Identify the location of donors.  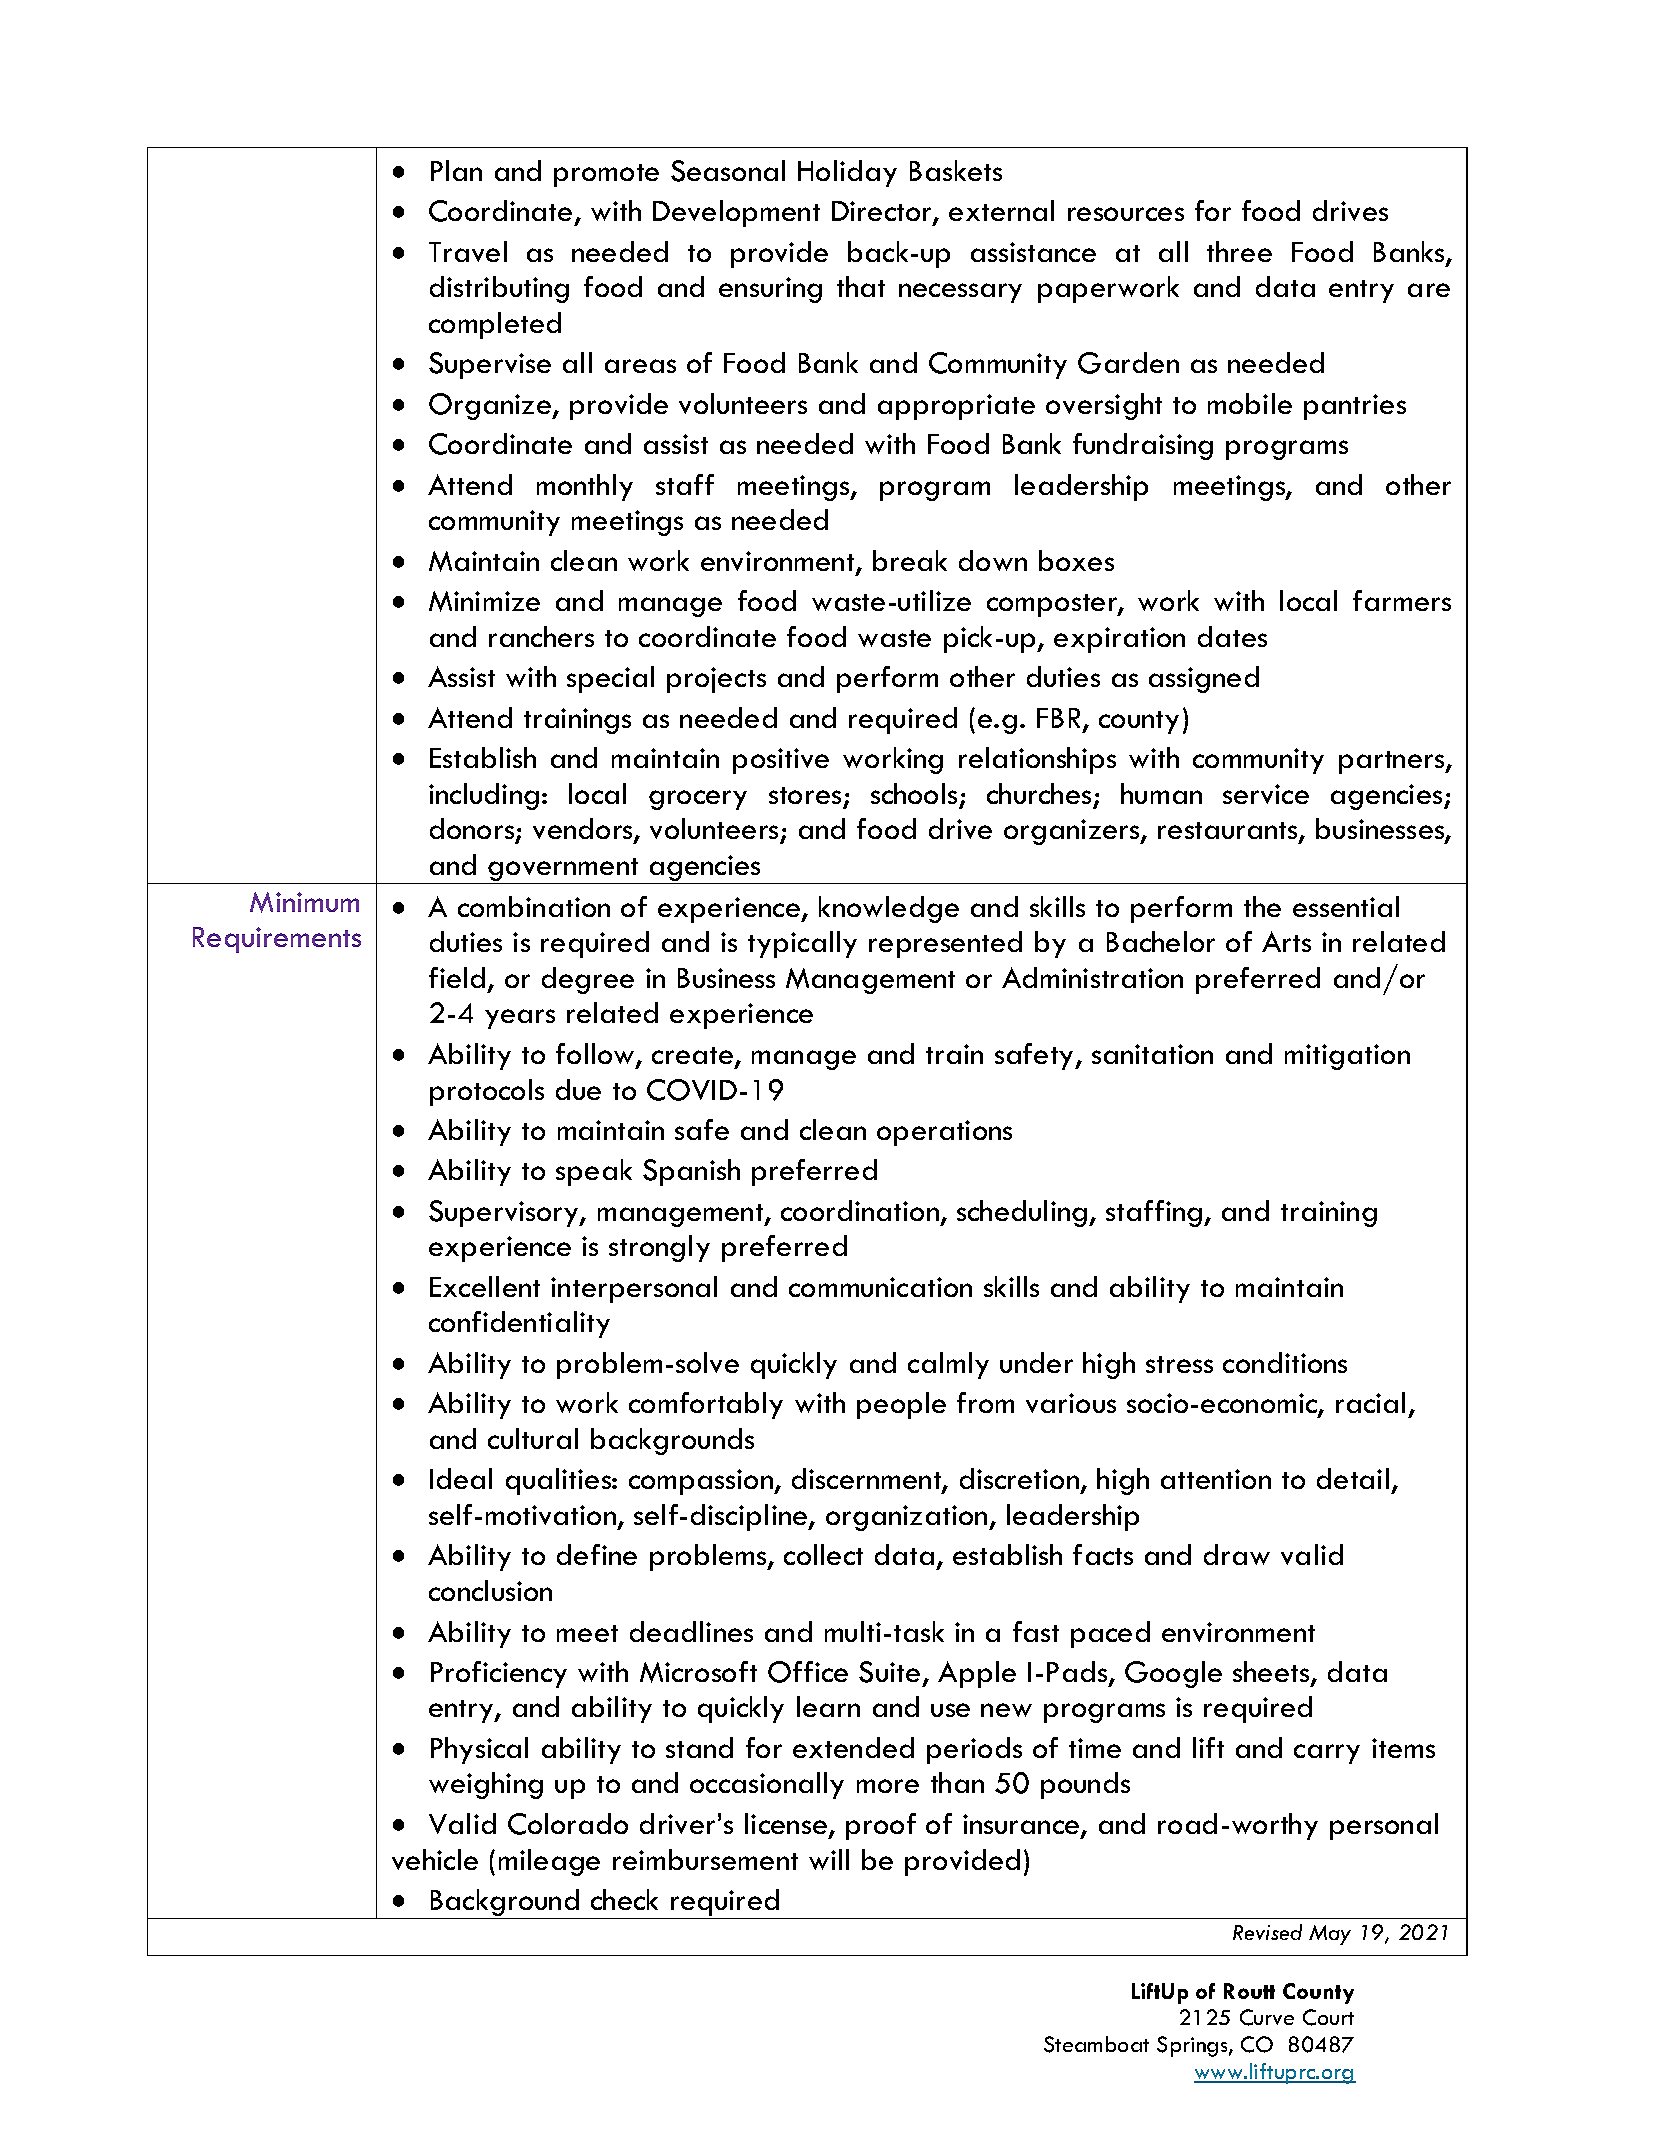
(473, 830).
